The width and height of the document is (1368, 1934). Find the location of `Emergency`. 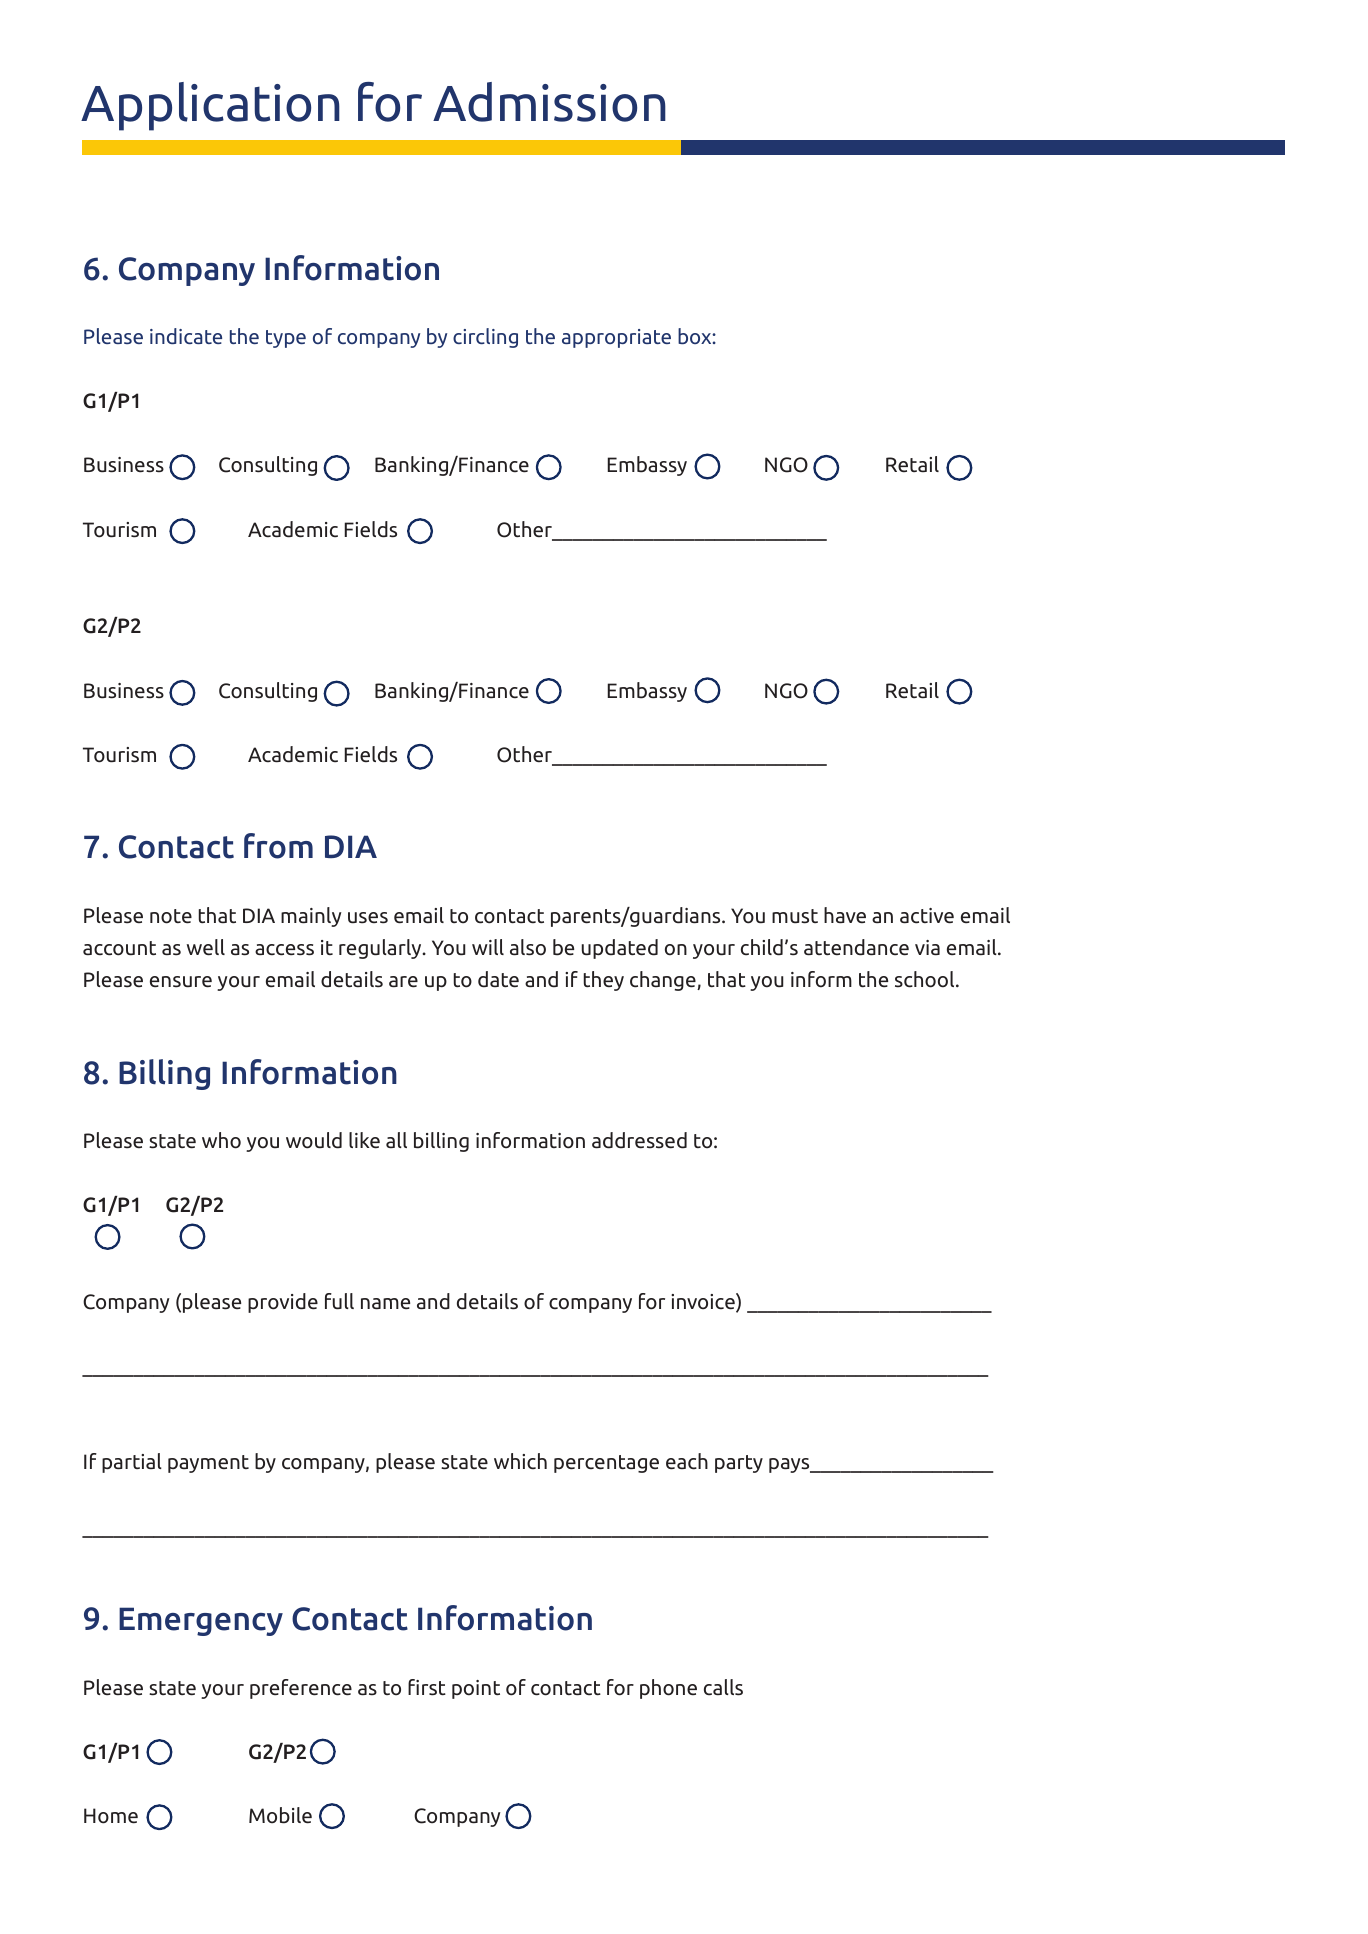

Emergency is located at coordinates (201, 1621).
